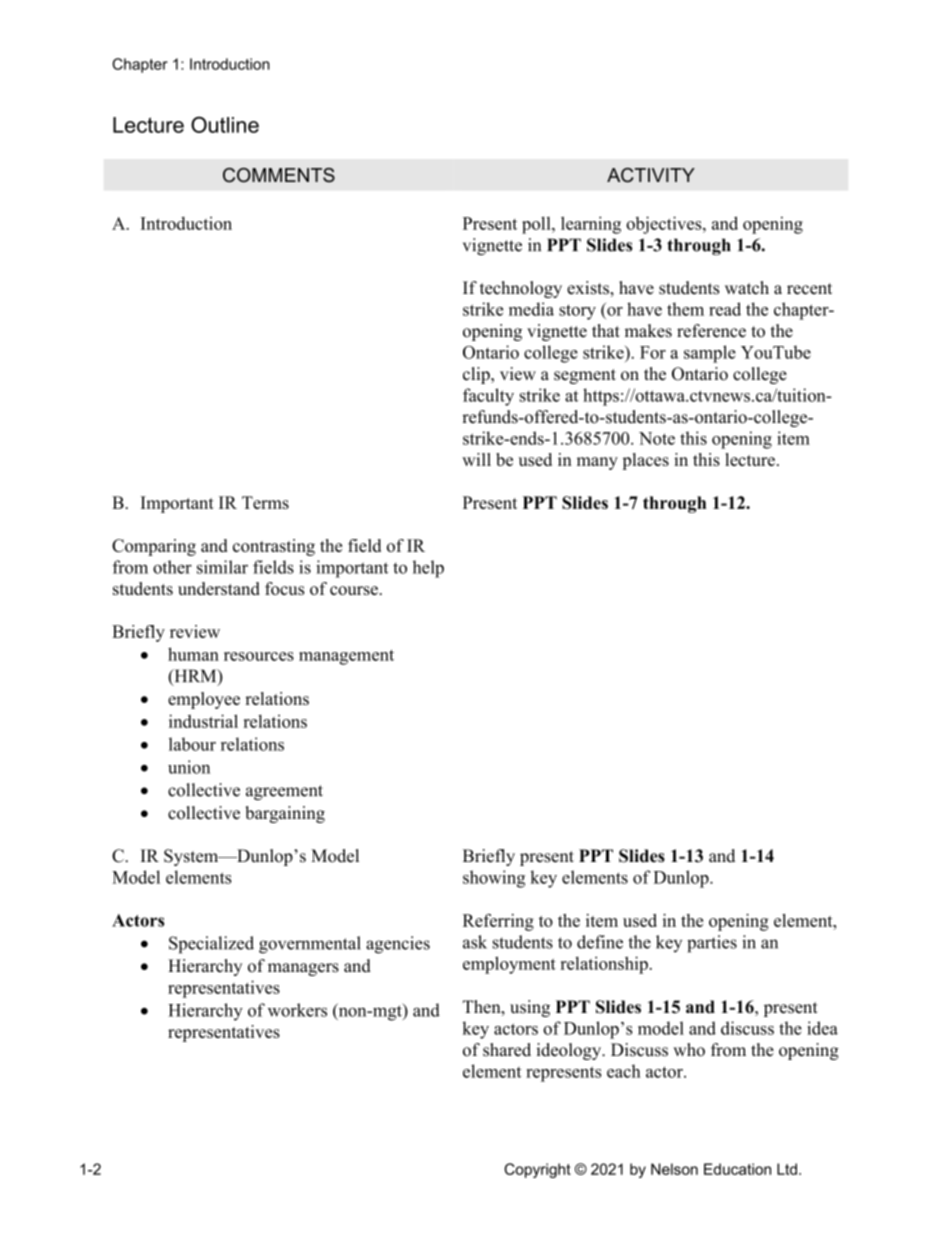 This screenshot has width=952, height=1233. What do you see at coordinates (651, 175) in the screenshot?
I see `ACTIVITY` at bounding box center [651, 175].
